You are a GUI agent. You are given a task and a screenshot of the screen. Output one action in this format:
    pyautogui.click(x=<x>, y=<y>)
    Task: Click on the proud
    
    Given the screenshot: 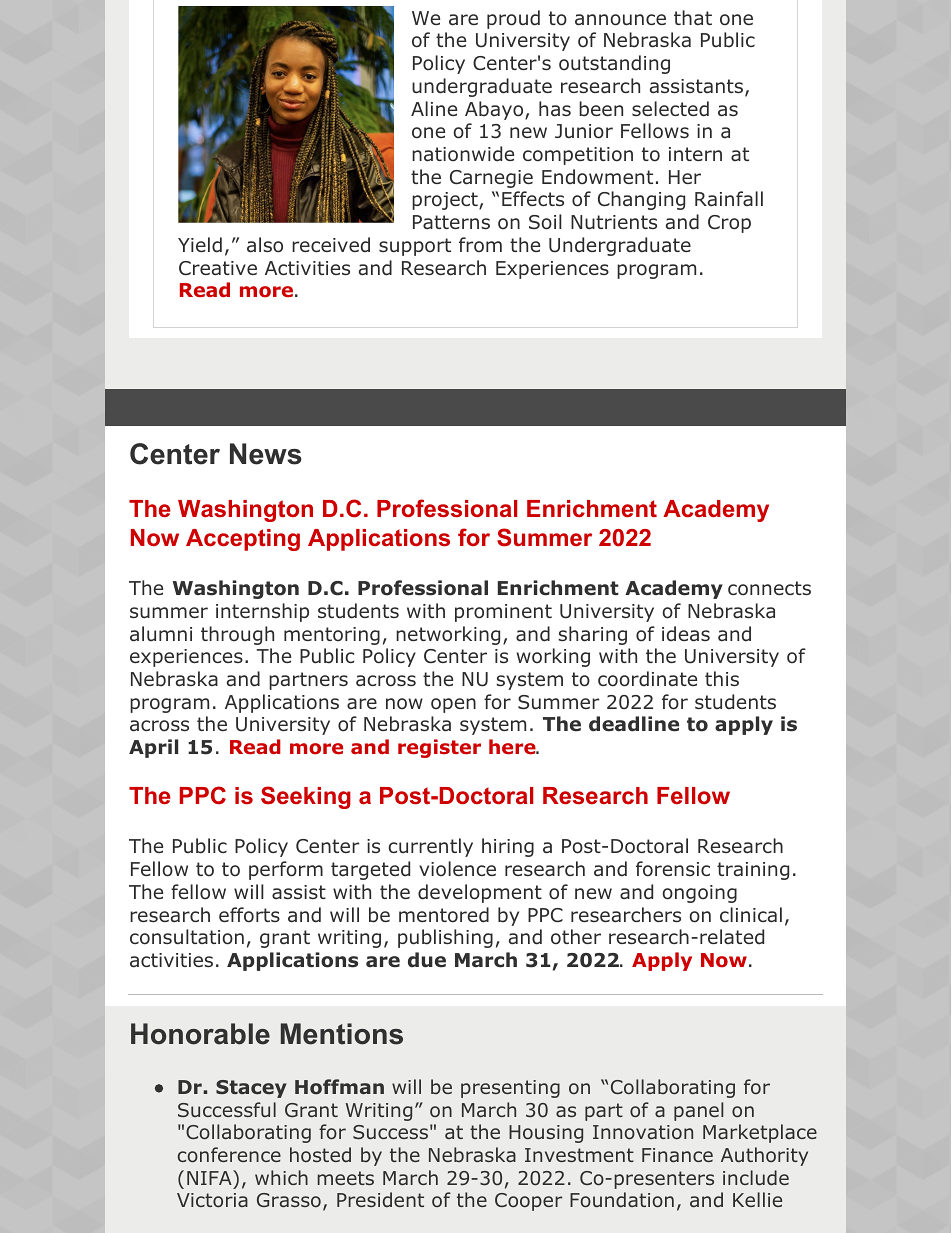 What is the action you would take?
    pyautogui.click(x=513, y=19)
